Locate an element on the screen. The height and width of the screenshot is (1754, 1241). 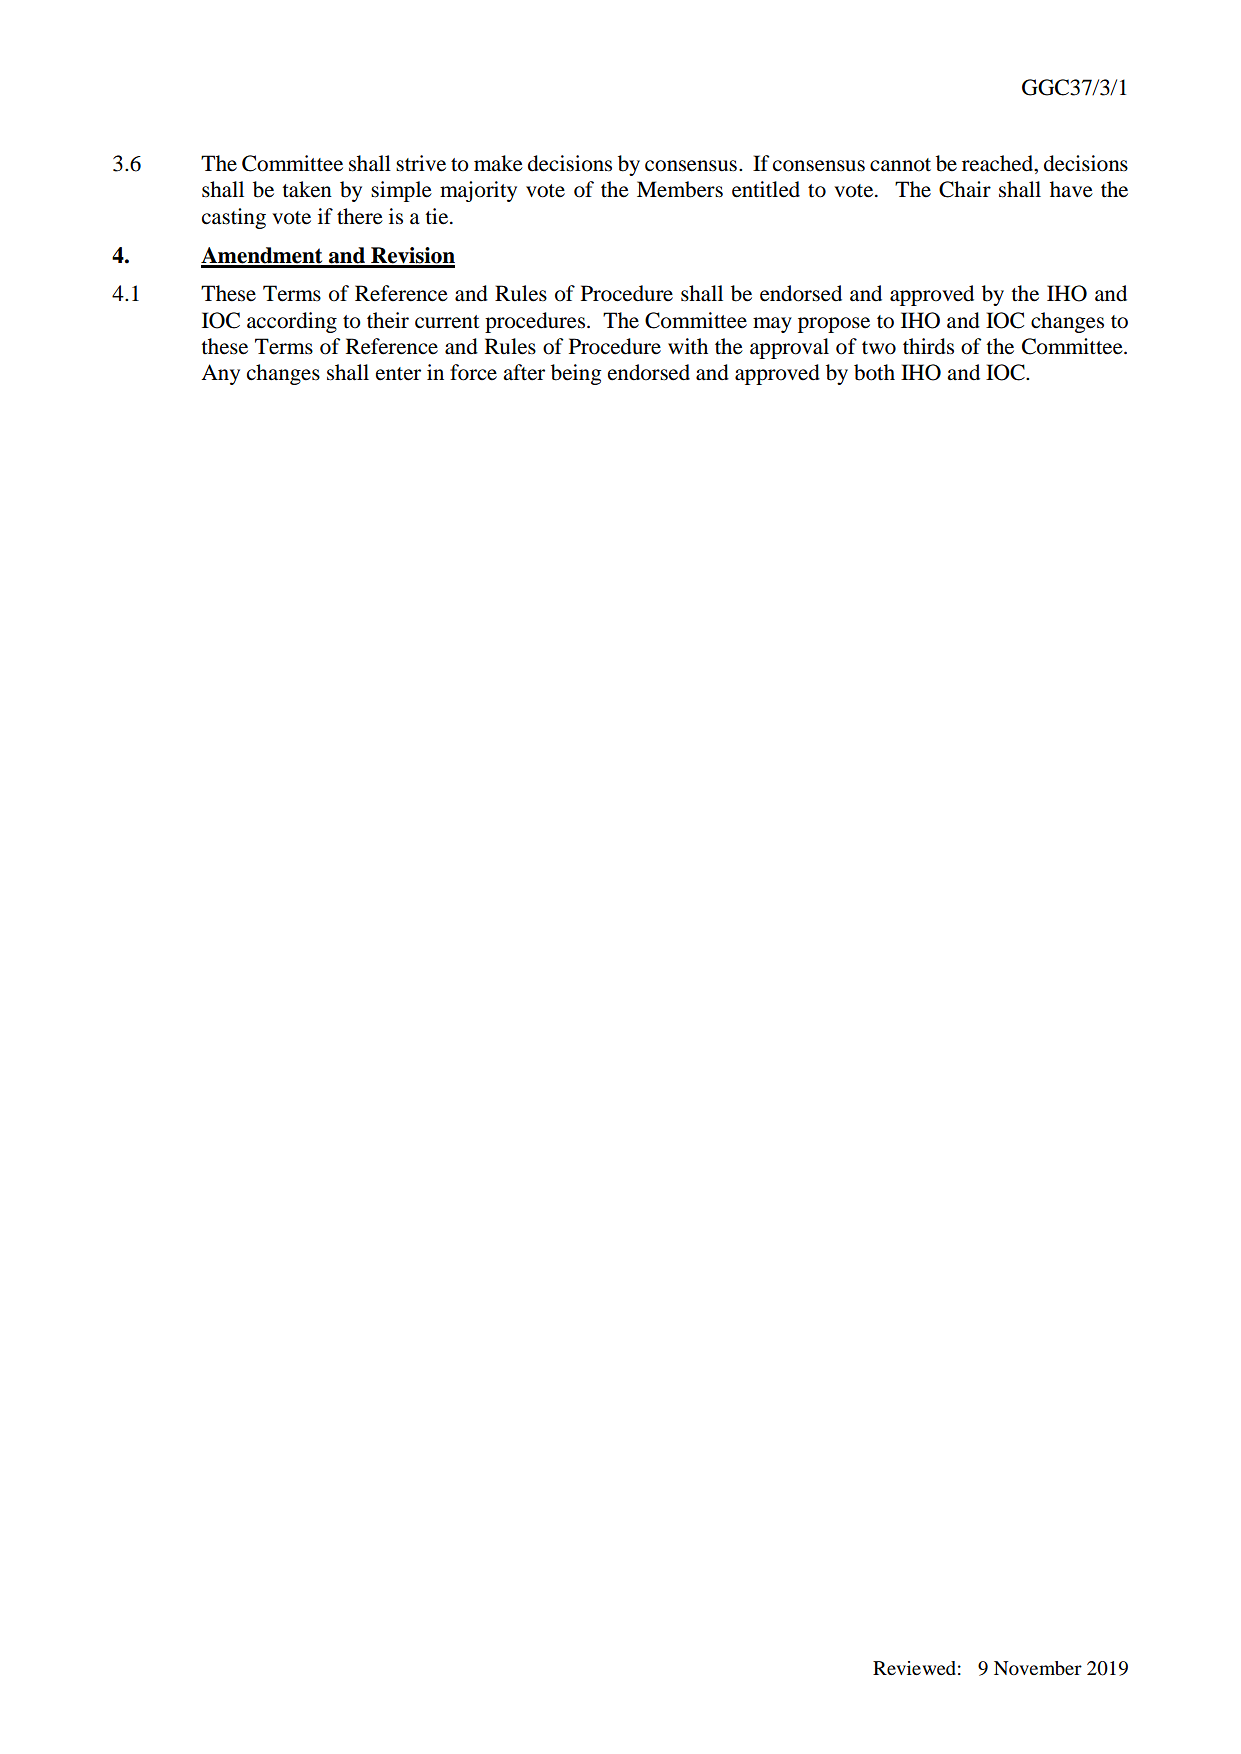
taken is located at coordinates (307, 189).
